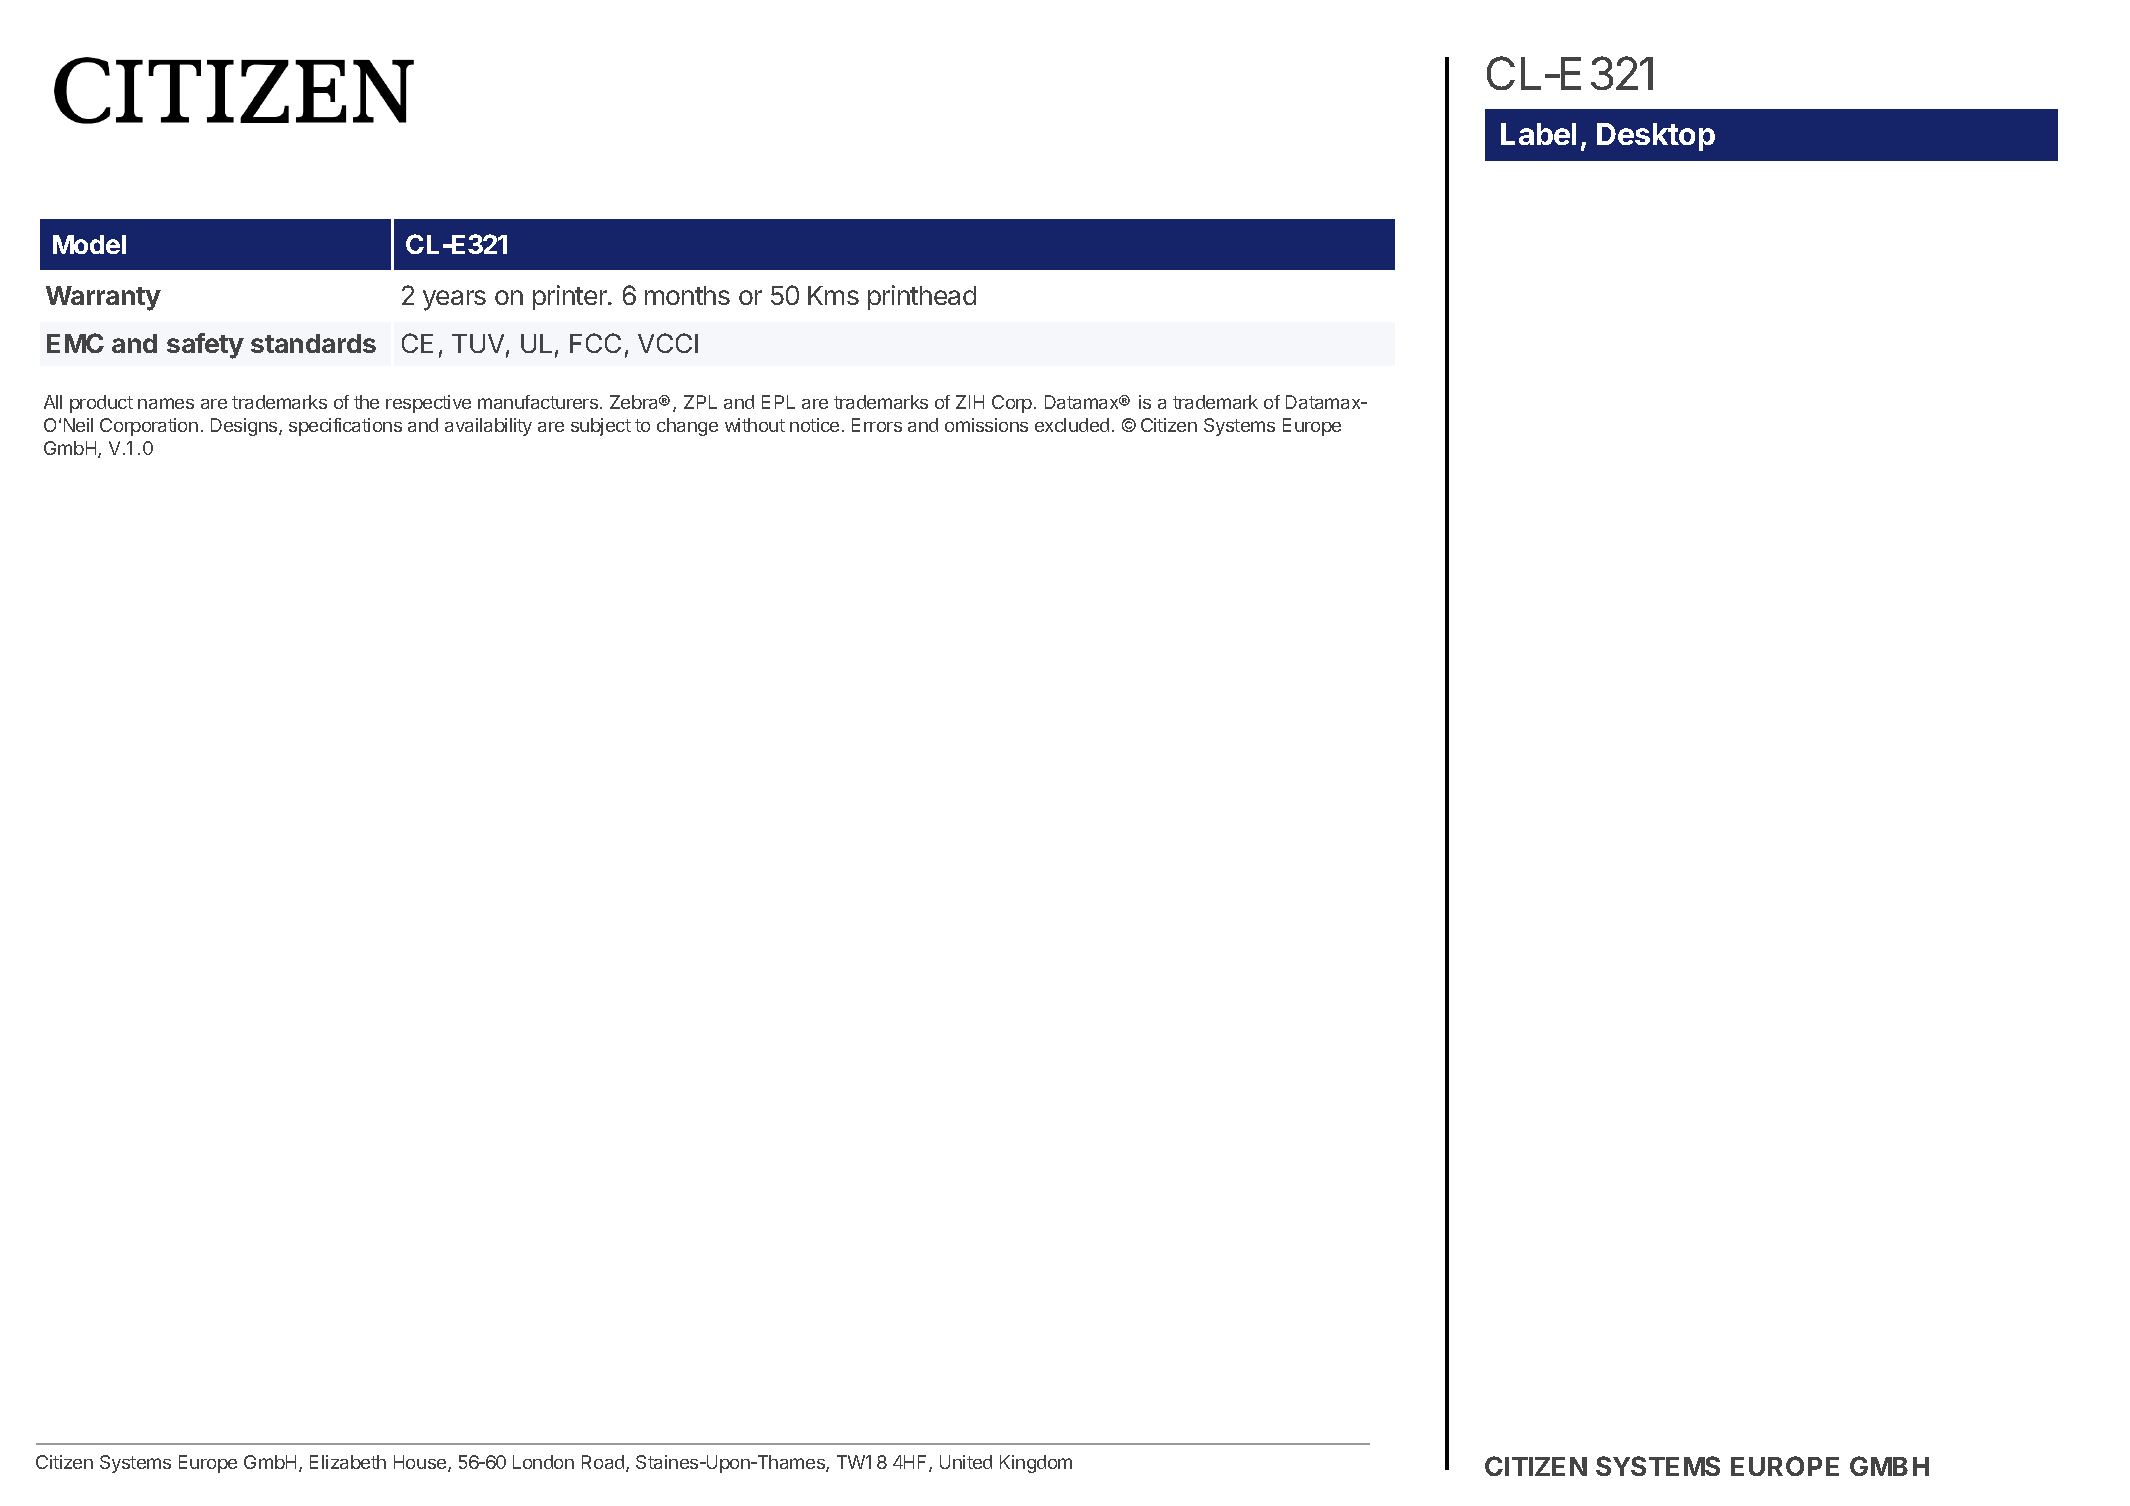 The width and height of the page is (2130, 1506). Describe the element at coordinates (877, 425) in the page. I see `Errors` at that location.
